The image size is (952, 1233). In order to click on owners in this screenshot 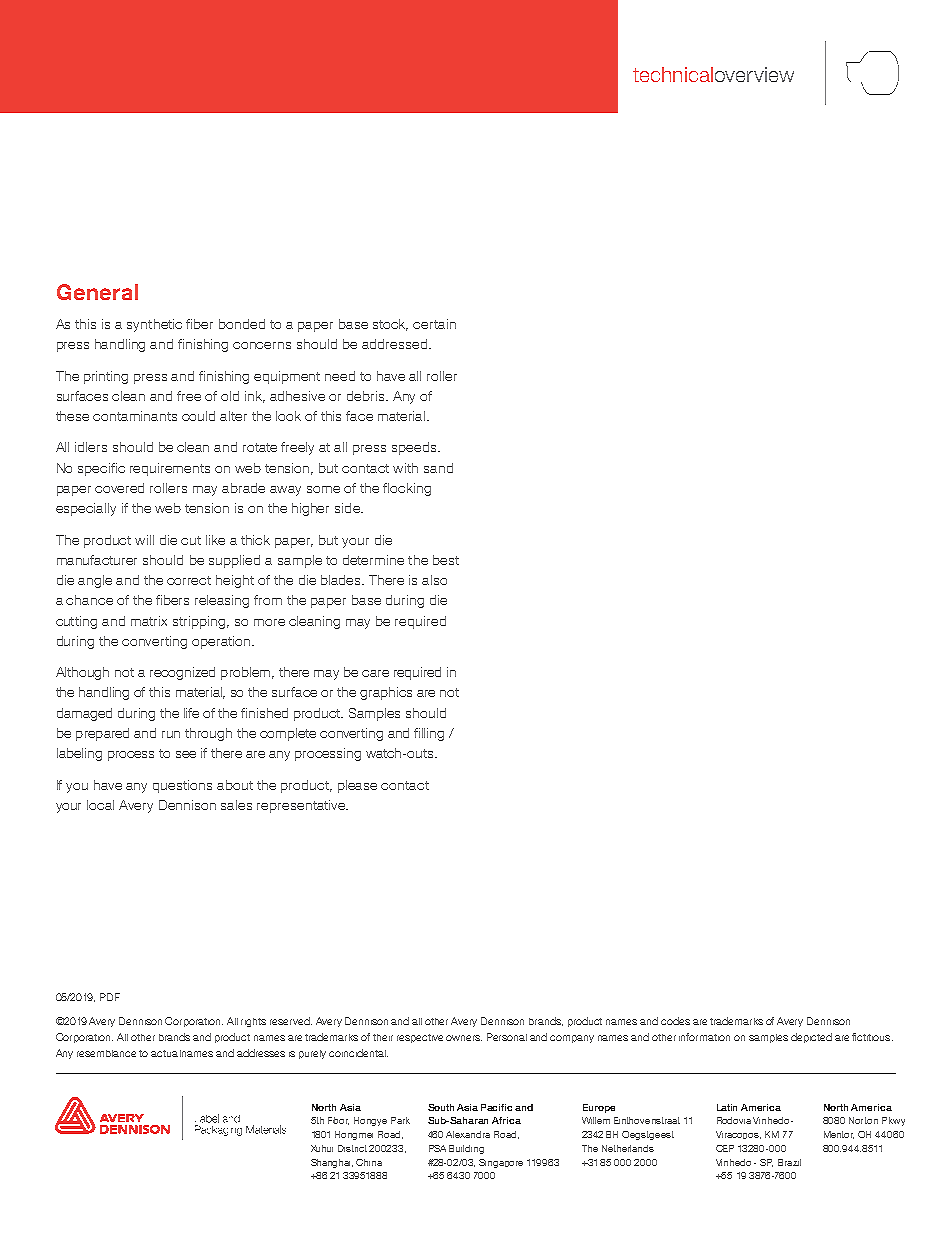, I will do `click(464, 1038)`.
